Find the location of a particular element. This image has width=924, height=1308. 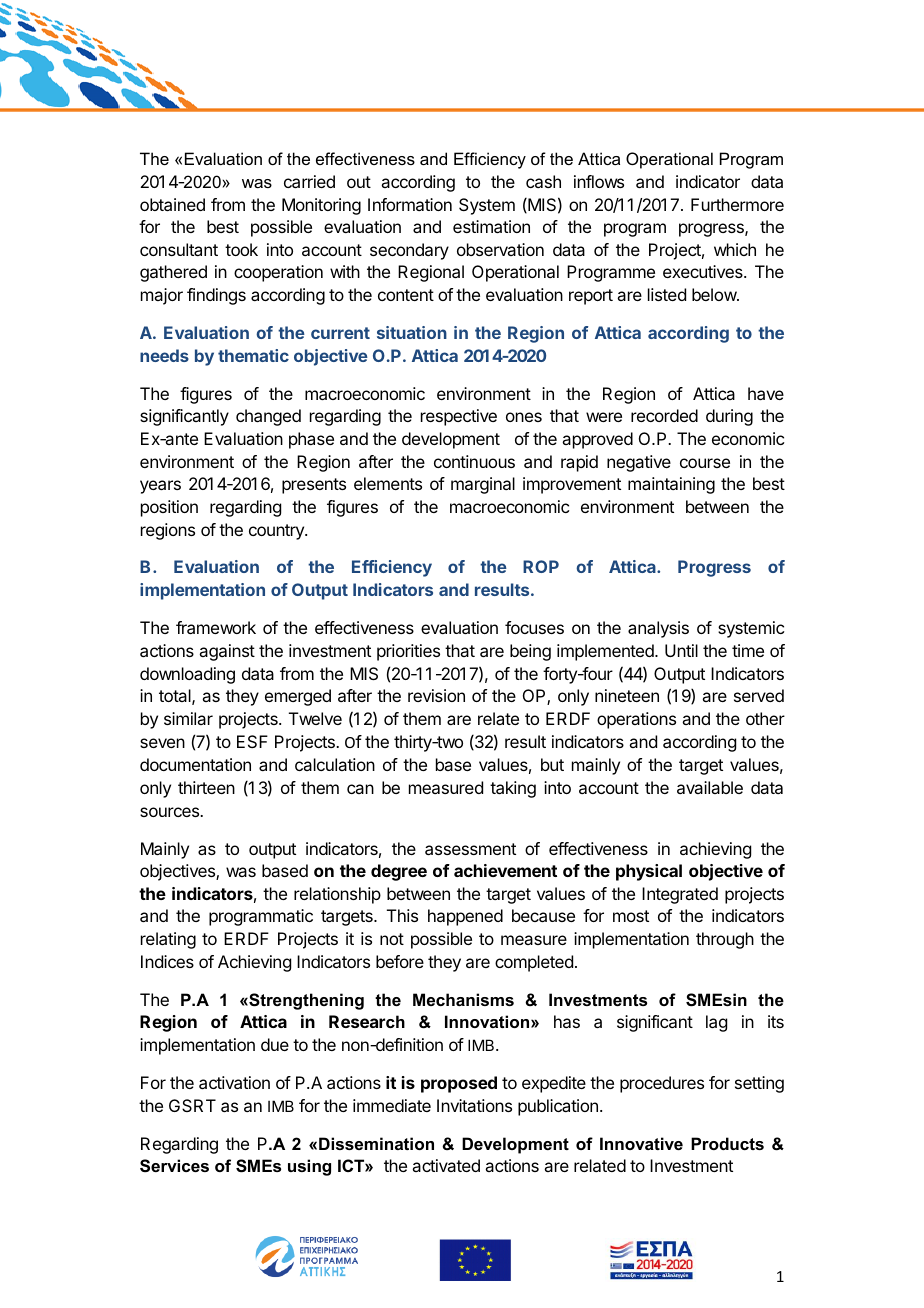

estimation is located at coordinates (491, 226).
